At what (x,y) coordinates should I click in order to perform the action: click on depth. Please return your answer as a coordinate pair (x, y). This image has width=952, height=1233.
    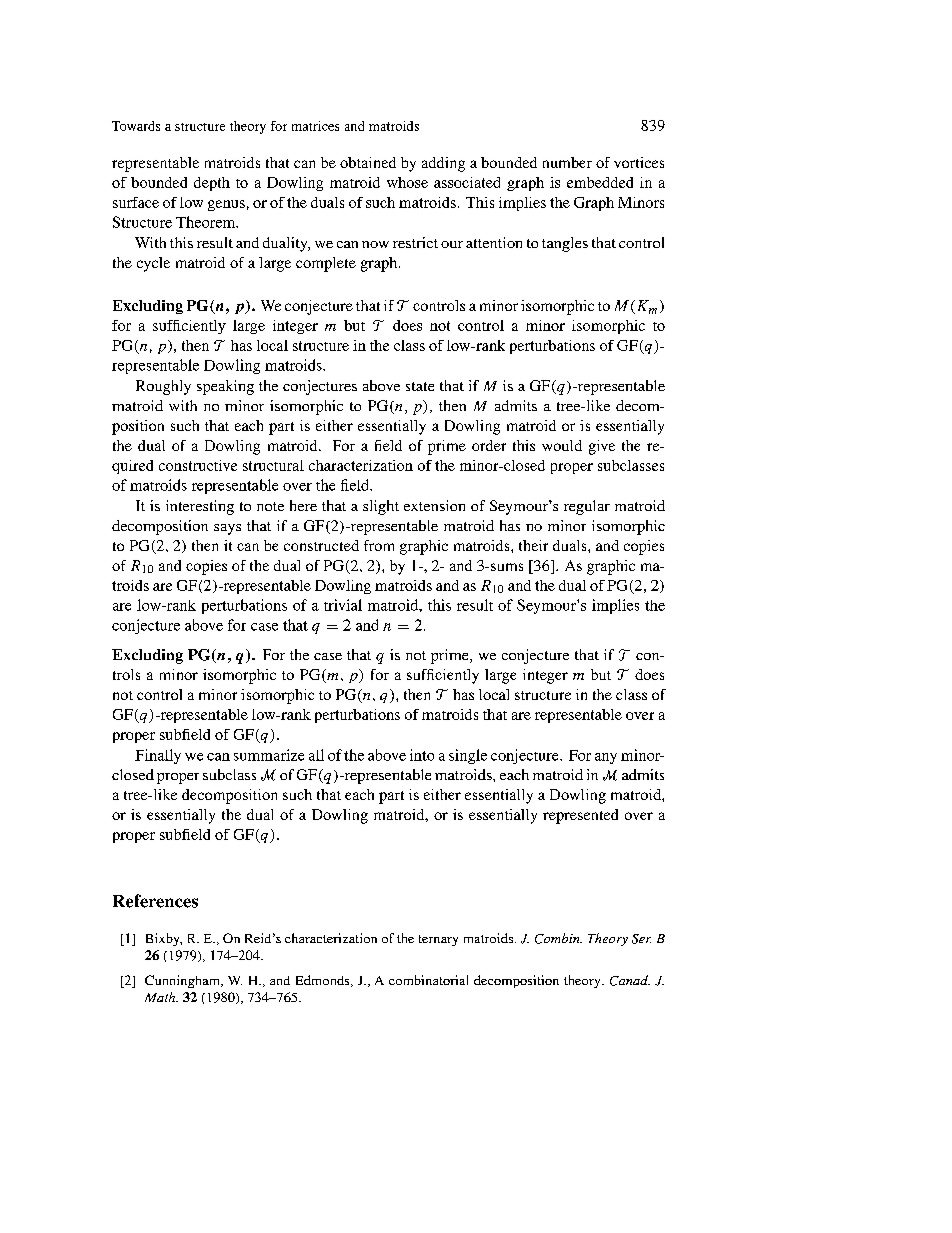
    Looking at the image, I should click on (212, 184).
